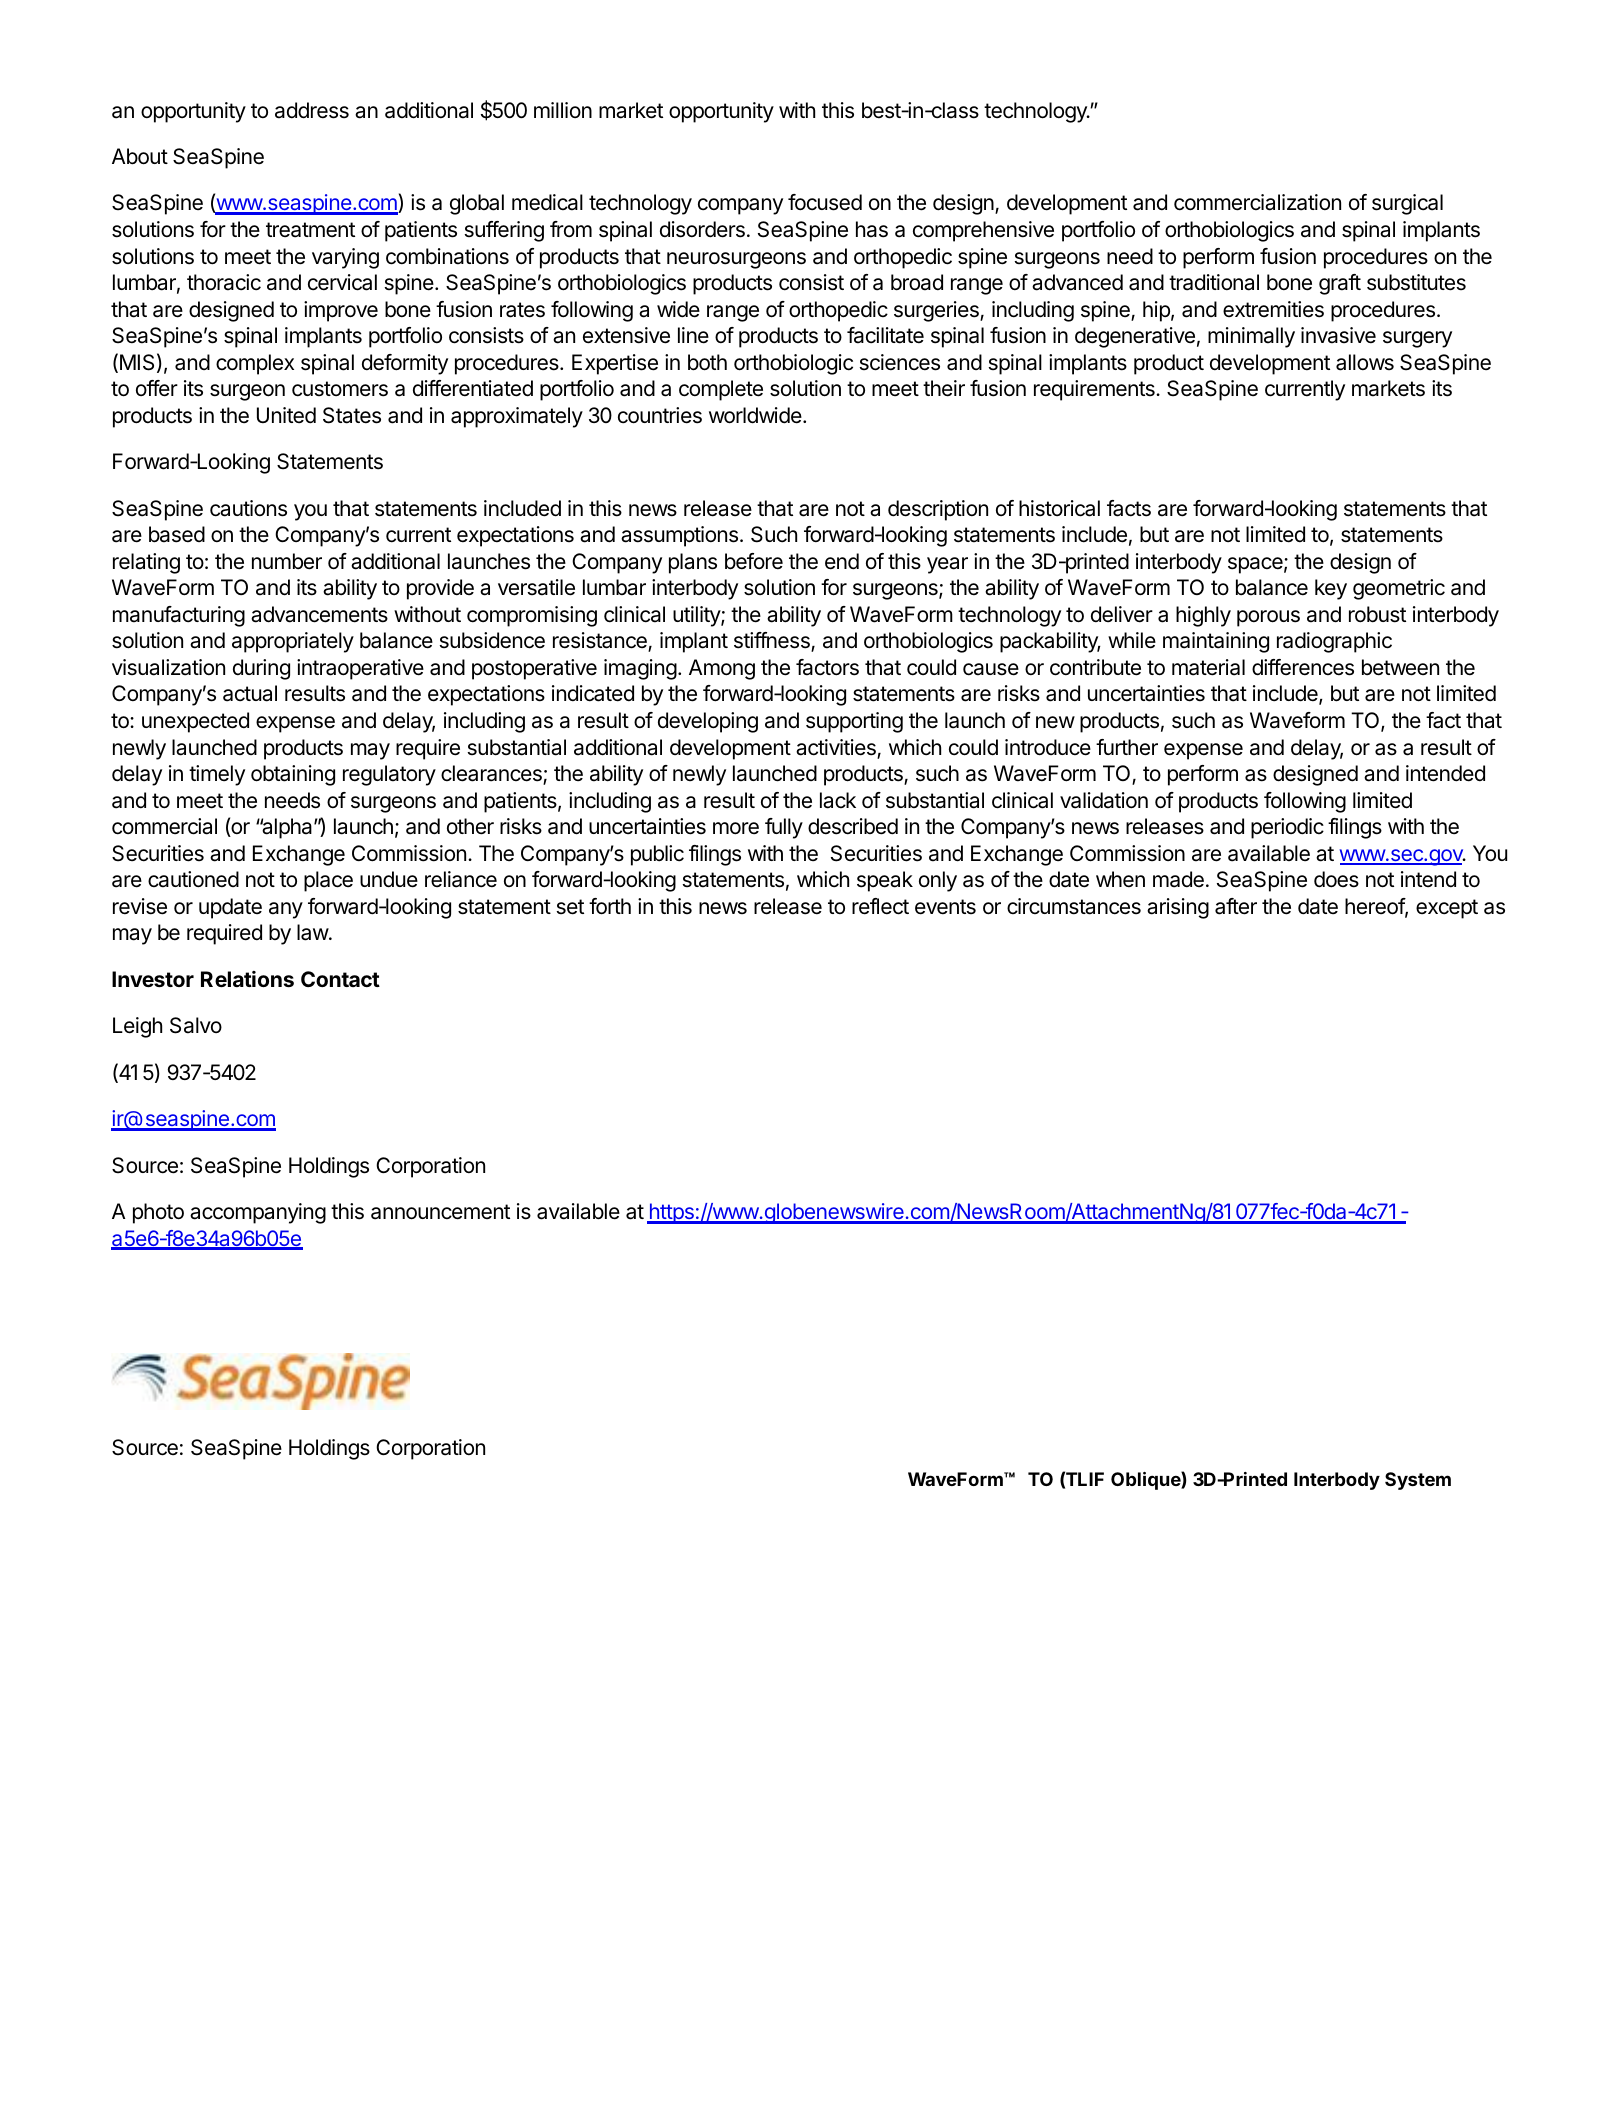 Image resolution: width=1624 pixels, height=2102 pixels. Describe the element at coordinates (158, 1213) in the image. I see `photo` at that location.
